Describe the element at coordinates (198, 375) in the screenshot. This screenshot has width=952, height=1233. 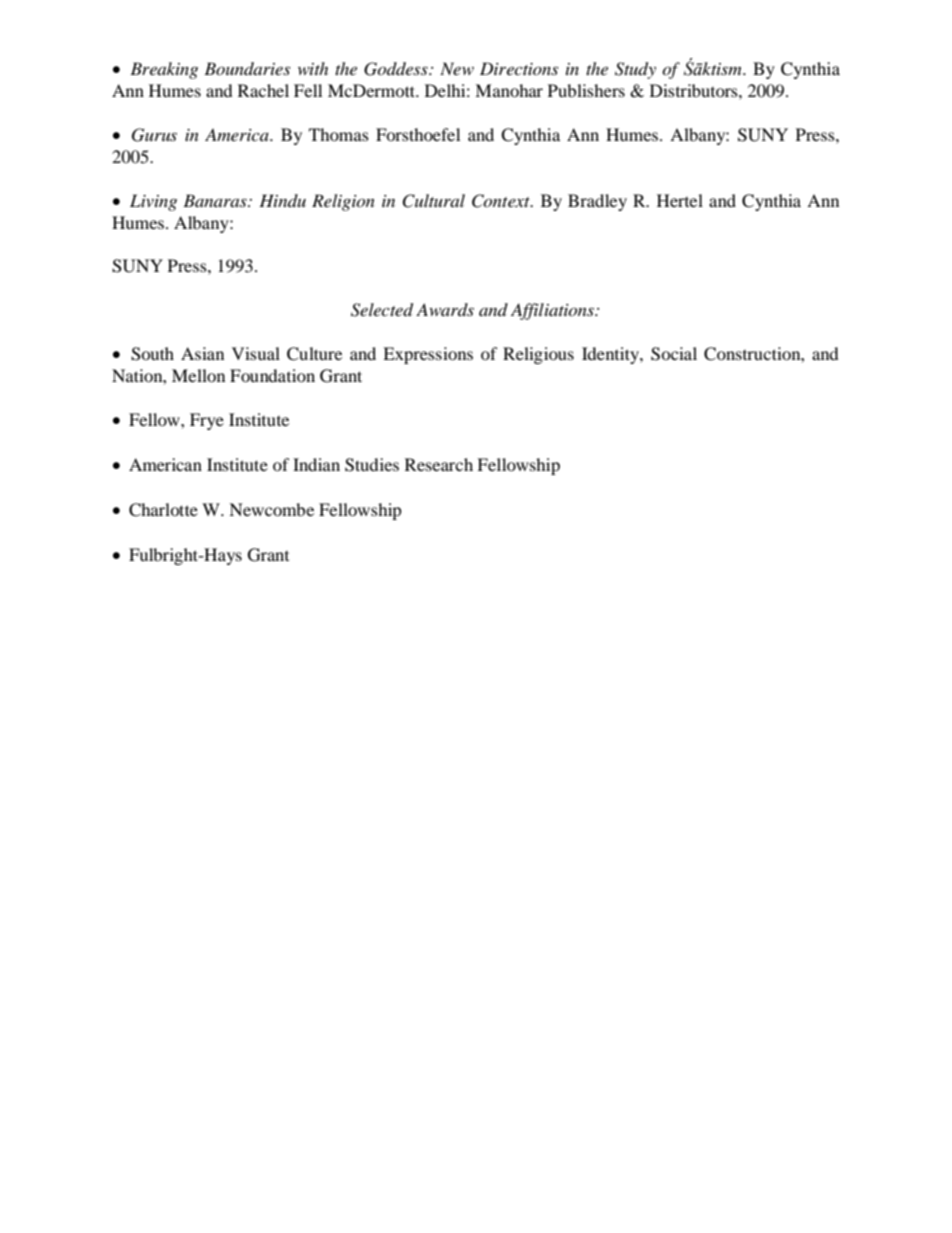
I see `Mellon` at that location.
